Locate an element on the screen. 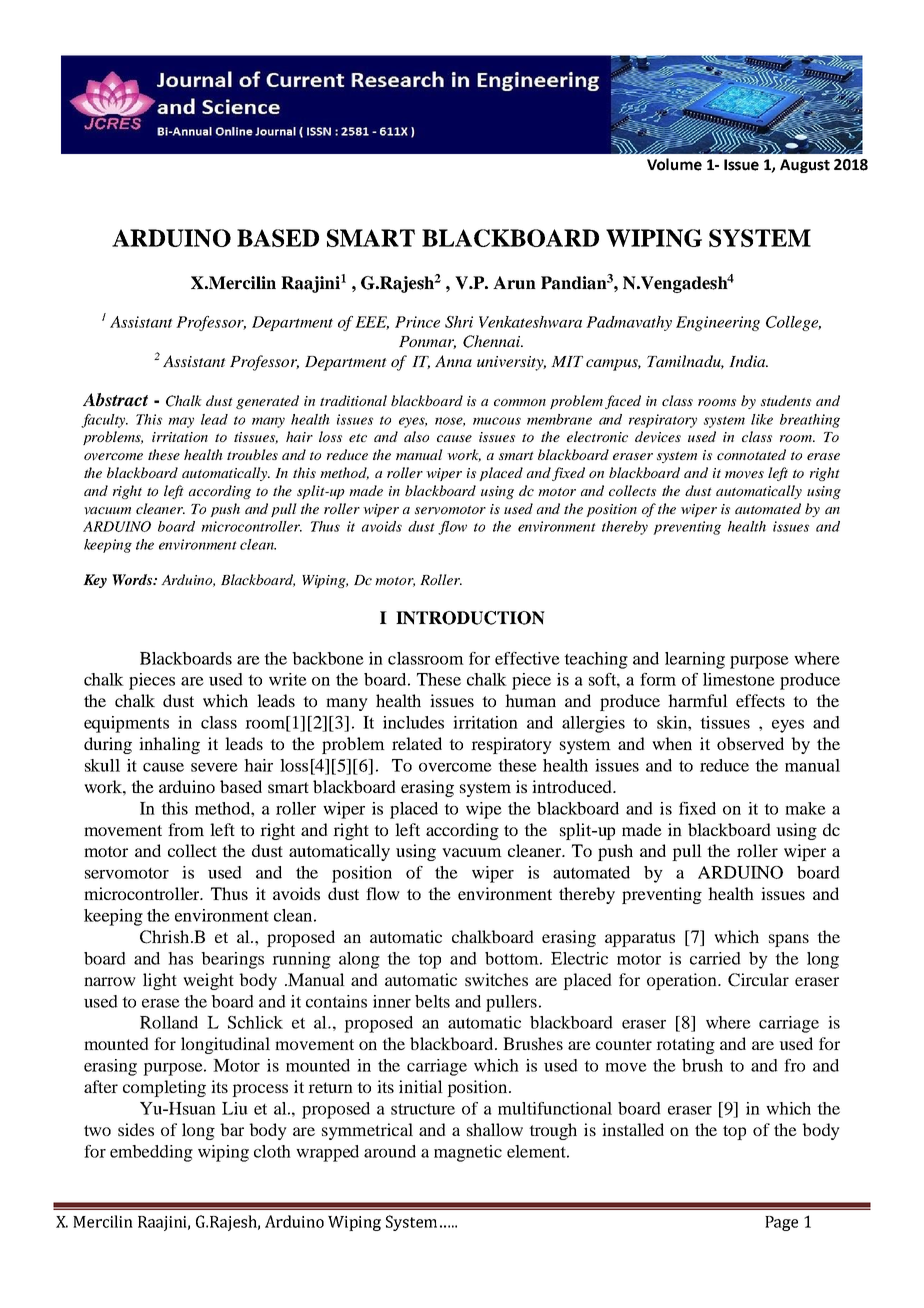 The width and height of the screenshot is (924, 1308). Volume is located at coordinates (674, 164).
